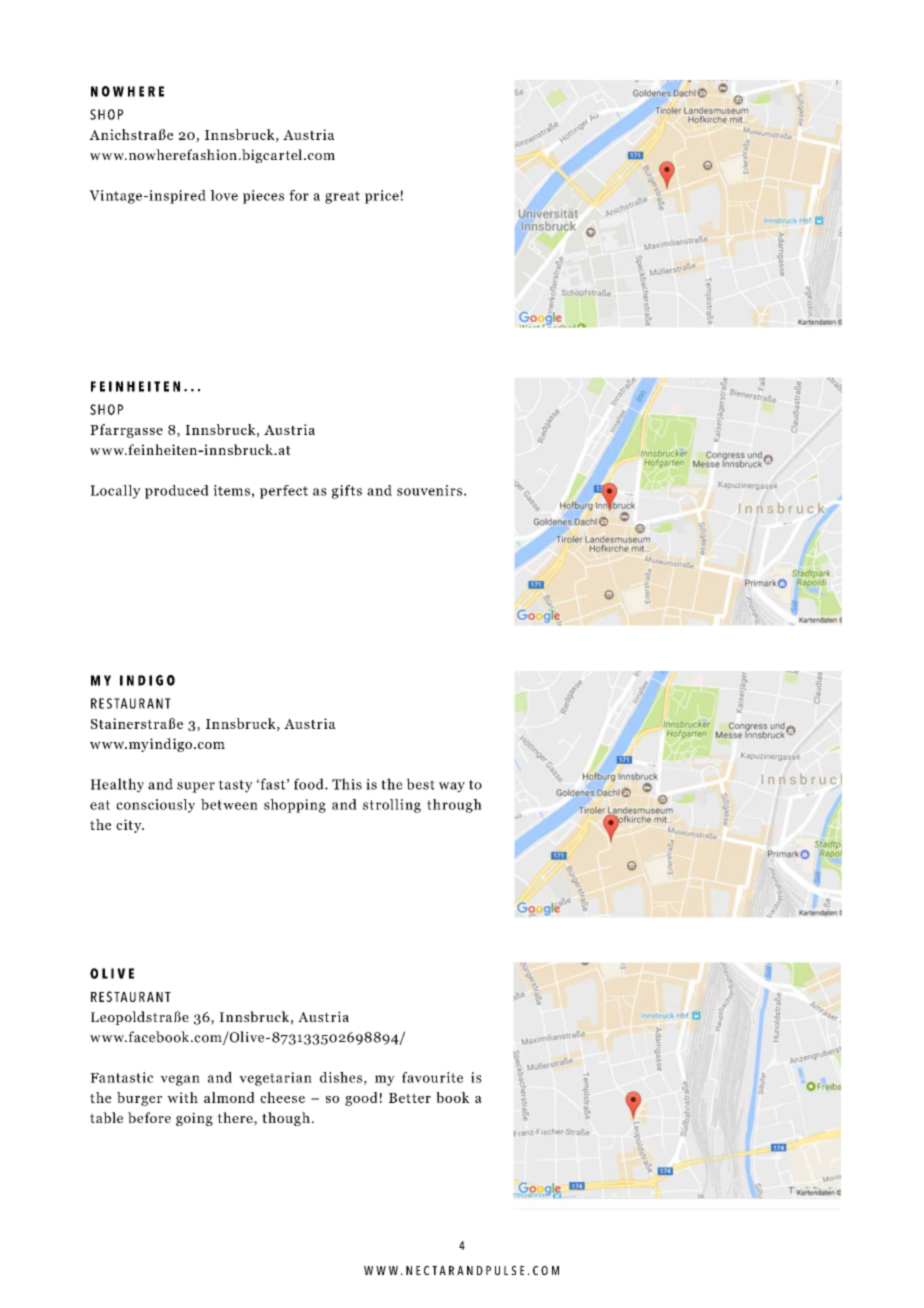 Image resolution: width=924 pixels, height=1308 pixels. Describe the element at coordinates (263, 197) in the document. I see `pieces` at that location.
